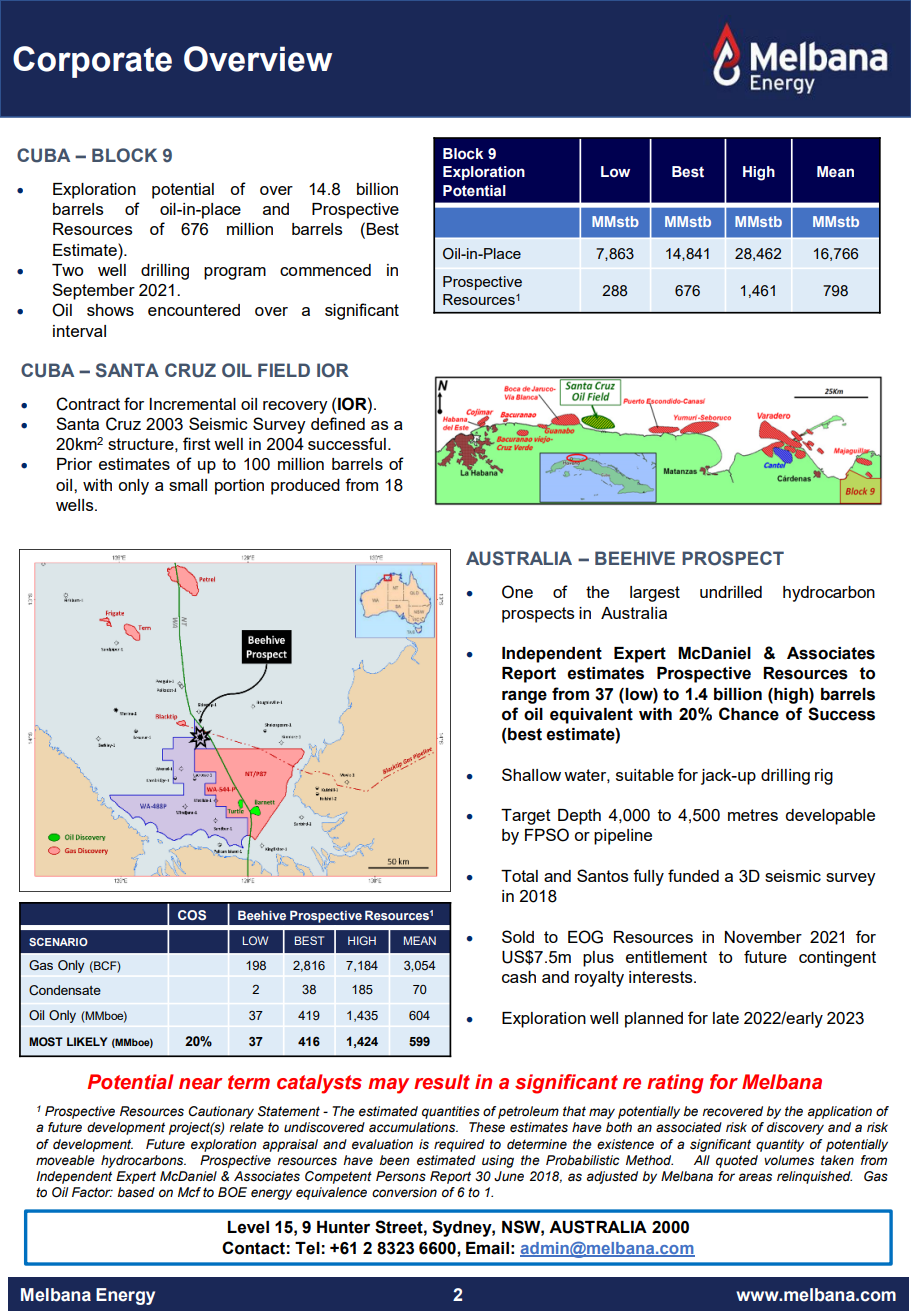 The height and width of the screenshot is (1316, 911). What do you see at coordinates (92, 62) in the screenshot?
I see `Corporate` at bounding box center [92, 62].
